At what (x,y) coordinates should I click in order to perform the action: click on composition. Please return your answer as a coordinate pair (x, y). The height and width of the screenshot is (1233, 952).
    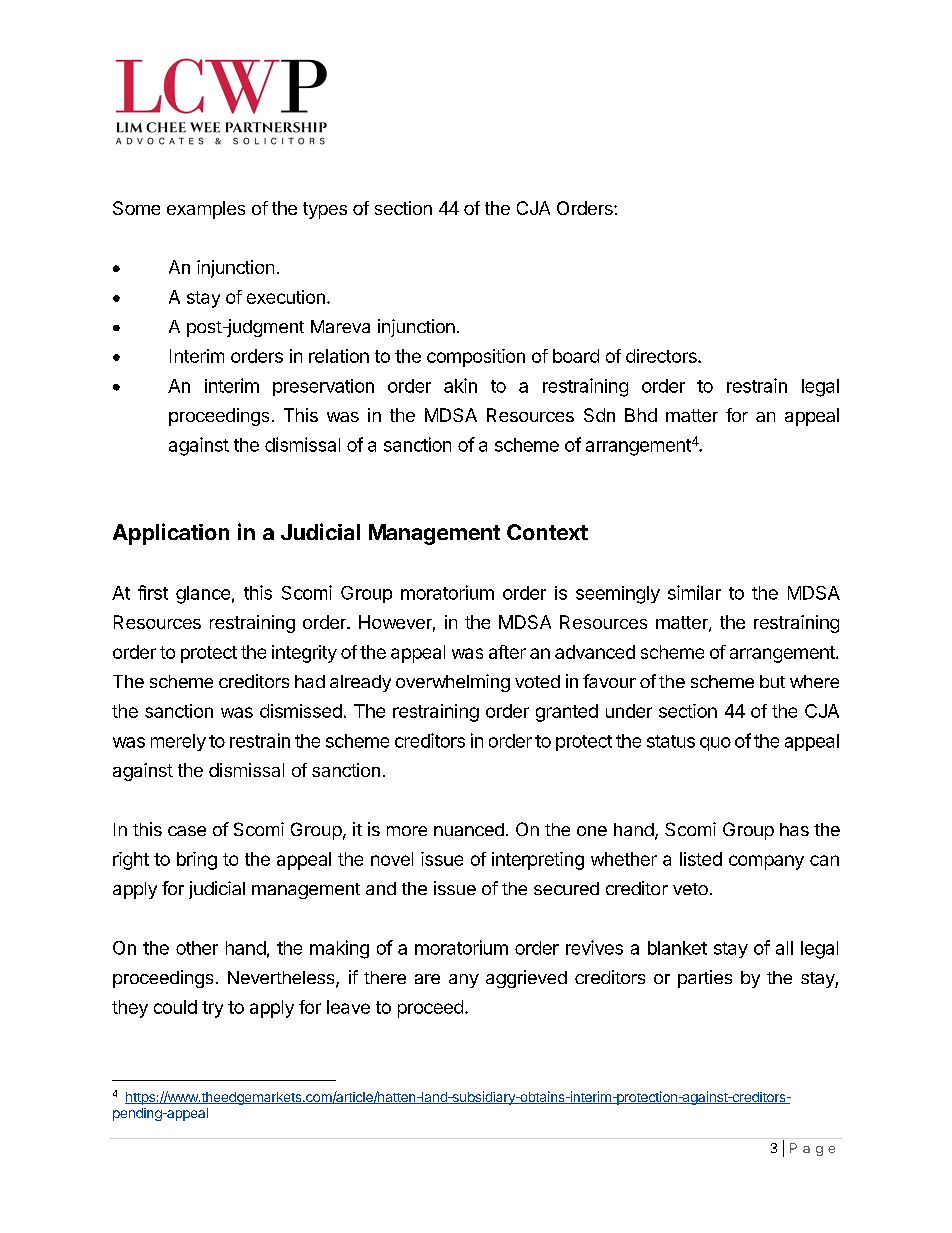
    Looking at the image, I should click on (476, 358).
